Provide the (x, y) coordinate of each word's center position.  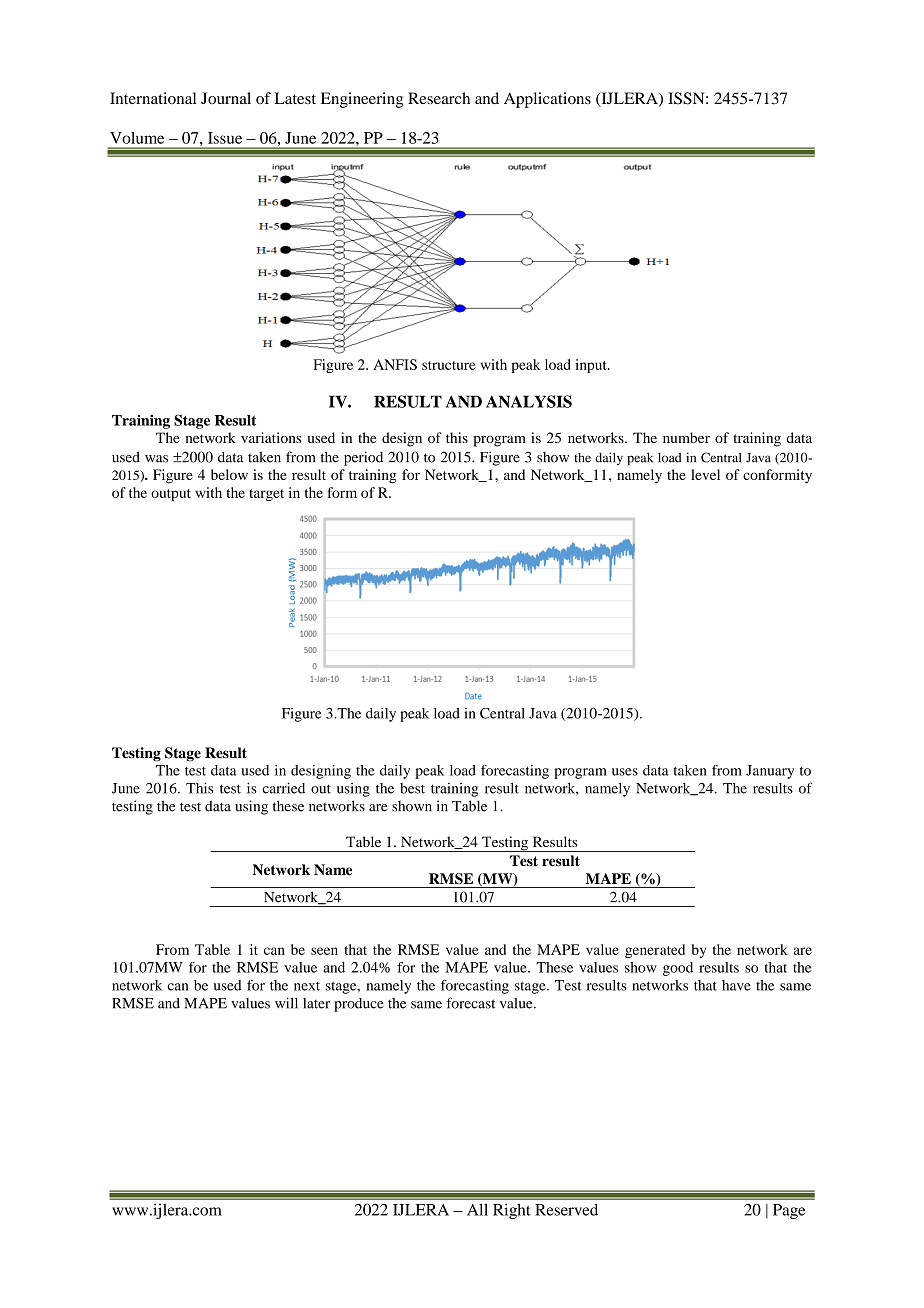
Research (439, 98)
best (412, 788)
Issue (225, 138)
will (286, 1003)
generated (655, 951)
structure (449, 365)
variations (271, 437)
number (686, 437)
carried (284, 788)
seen (324, 951)
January (770, 772)
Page (789, 1211)
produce (359, 1005)
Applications (547, 100)
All (477, 1209)
